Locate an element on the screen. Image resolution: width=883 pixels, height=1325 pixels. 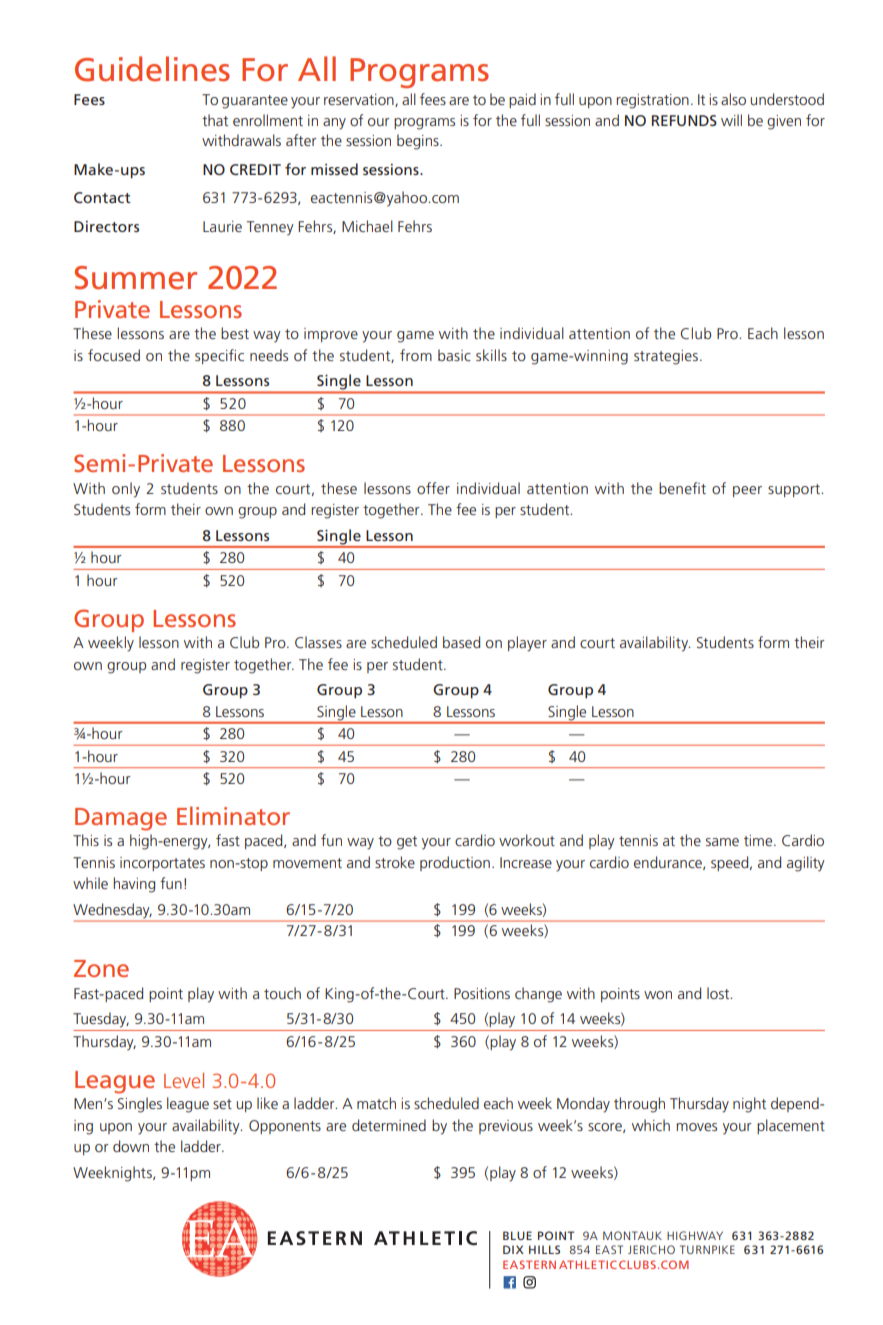
begins is located at coordinates (419, 142).
